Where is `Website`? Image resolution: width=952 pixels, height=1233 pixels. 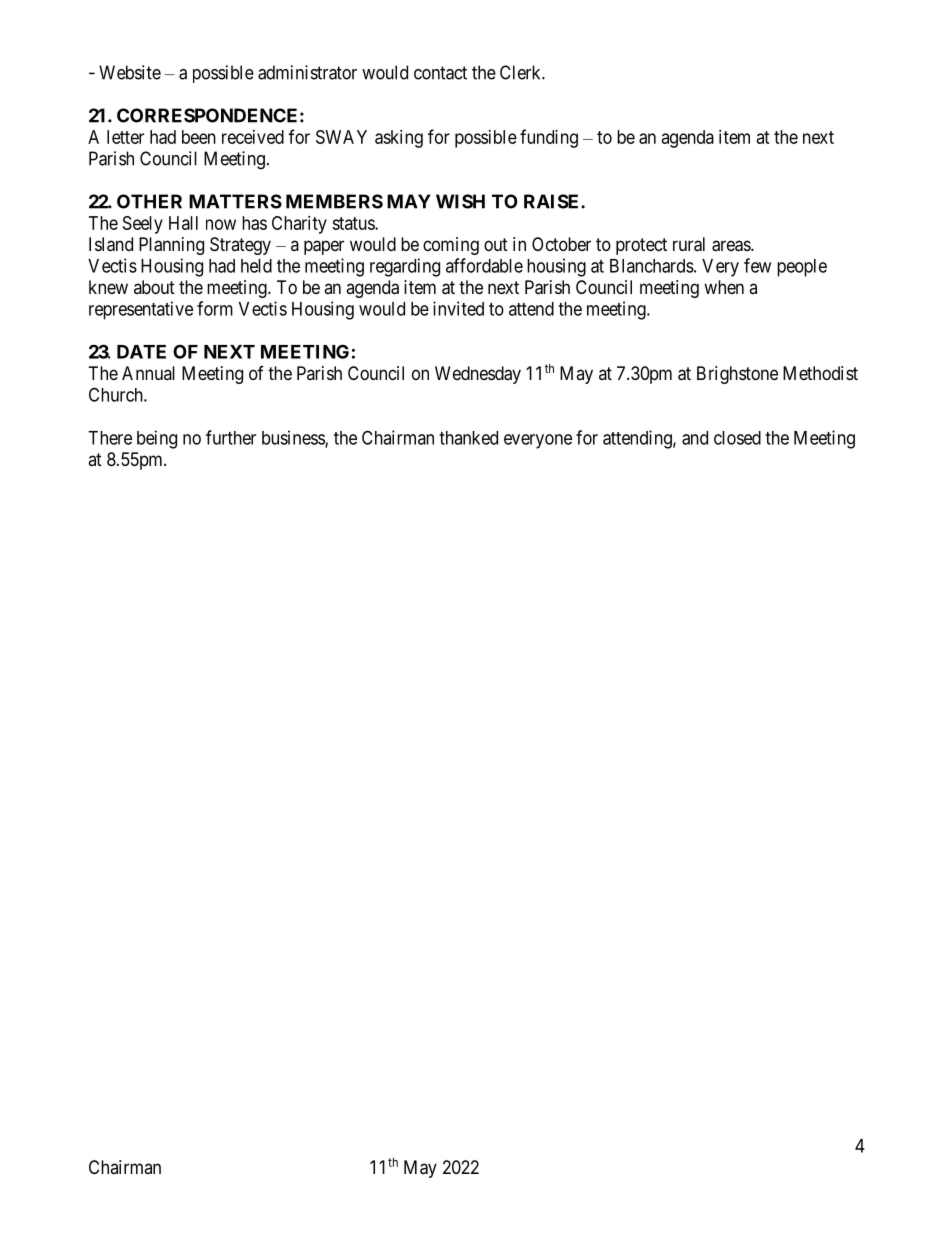 Website is located at coordinates (130, 72).
